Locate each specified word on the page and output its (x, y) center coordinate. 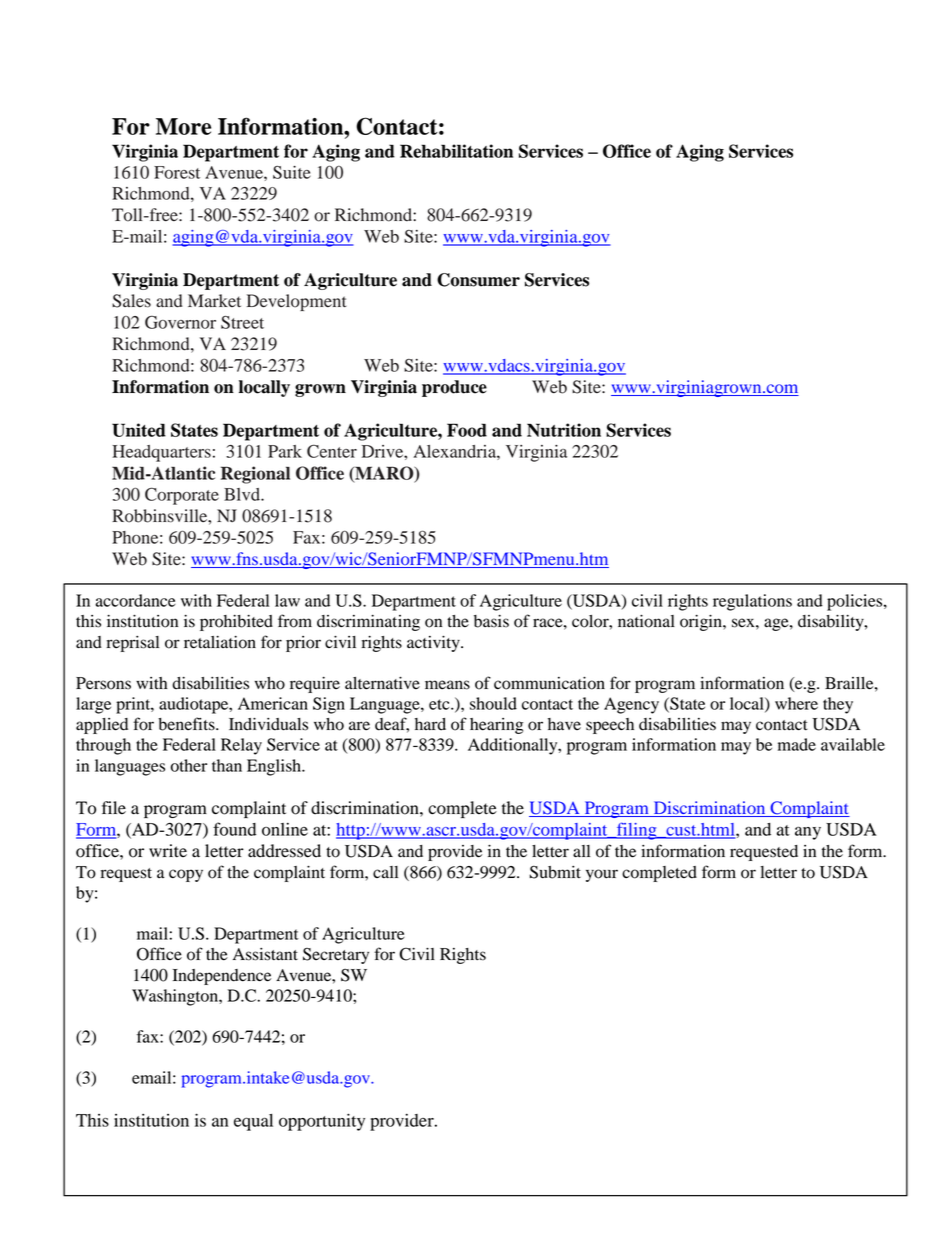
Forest (177, 172)
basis (491, 621)
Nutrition (564, 430)
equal (253, 1122)
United (139, 430)
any (808, 833)
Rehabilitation (456, 151)
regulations (752, 602)
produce (454, 388)
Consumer (478, 280)
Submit (555, 872)
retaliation (220, 642)
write (168, 850)
